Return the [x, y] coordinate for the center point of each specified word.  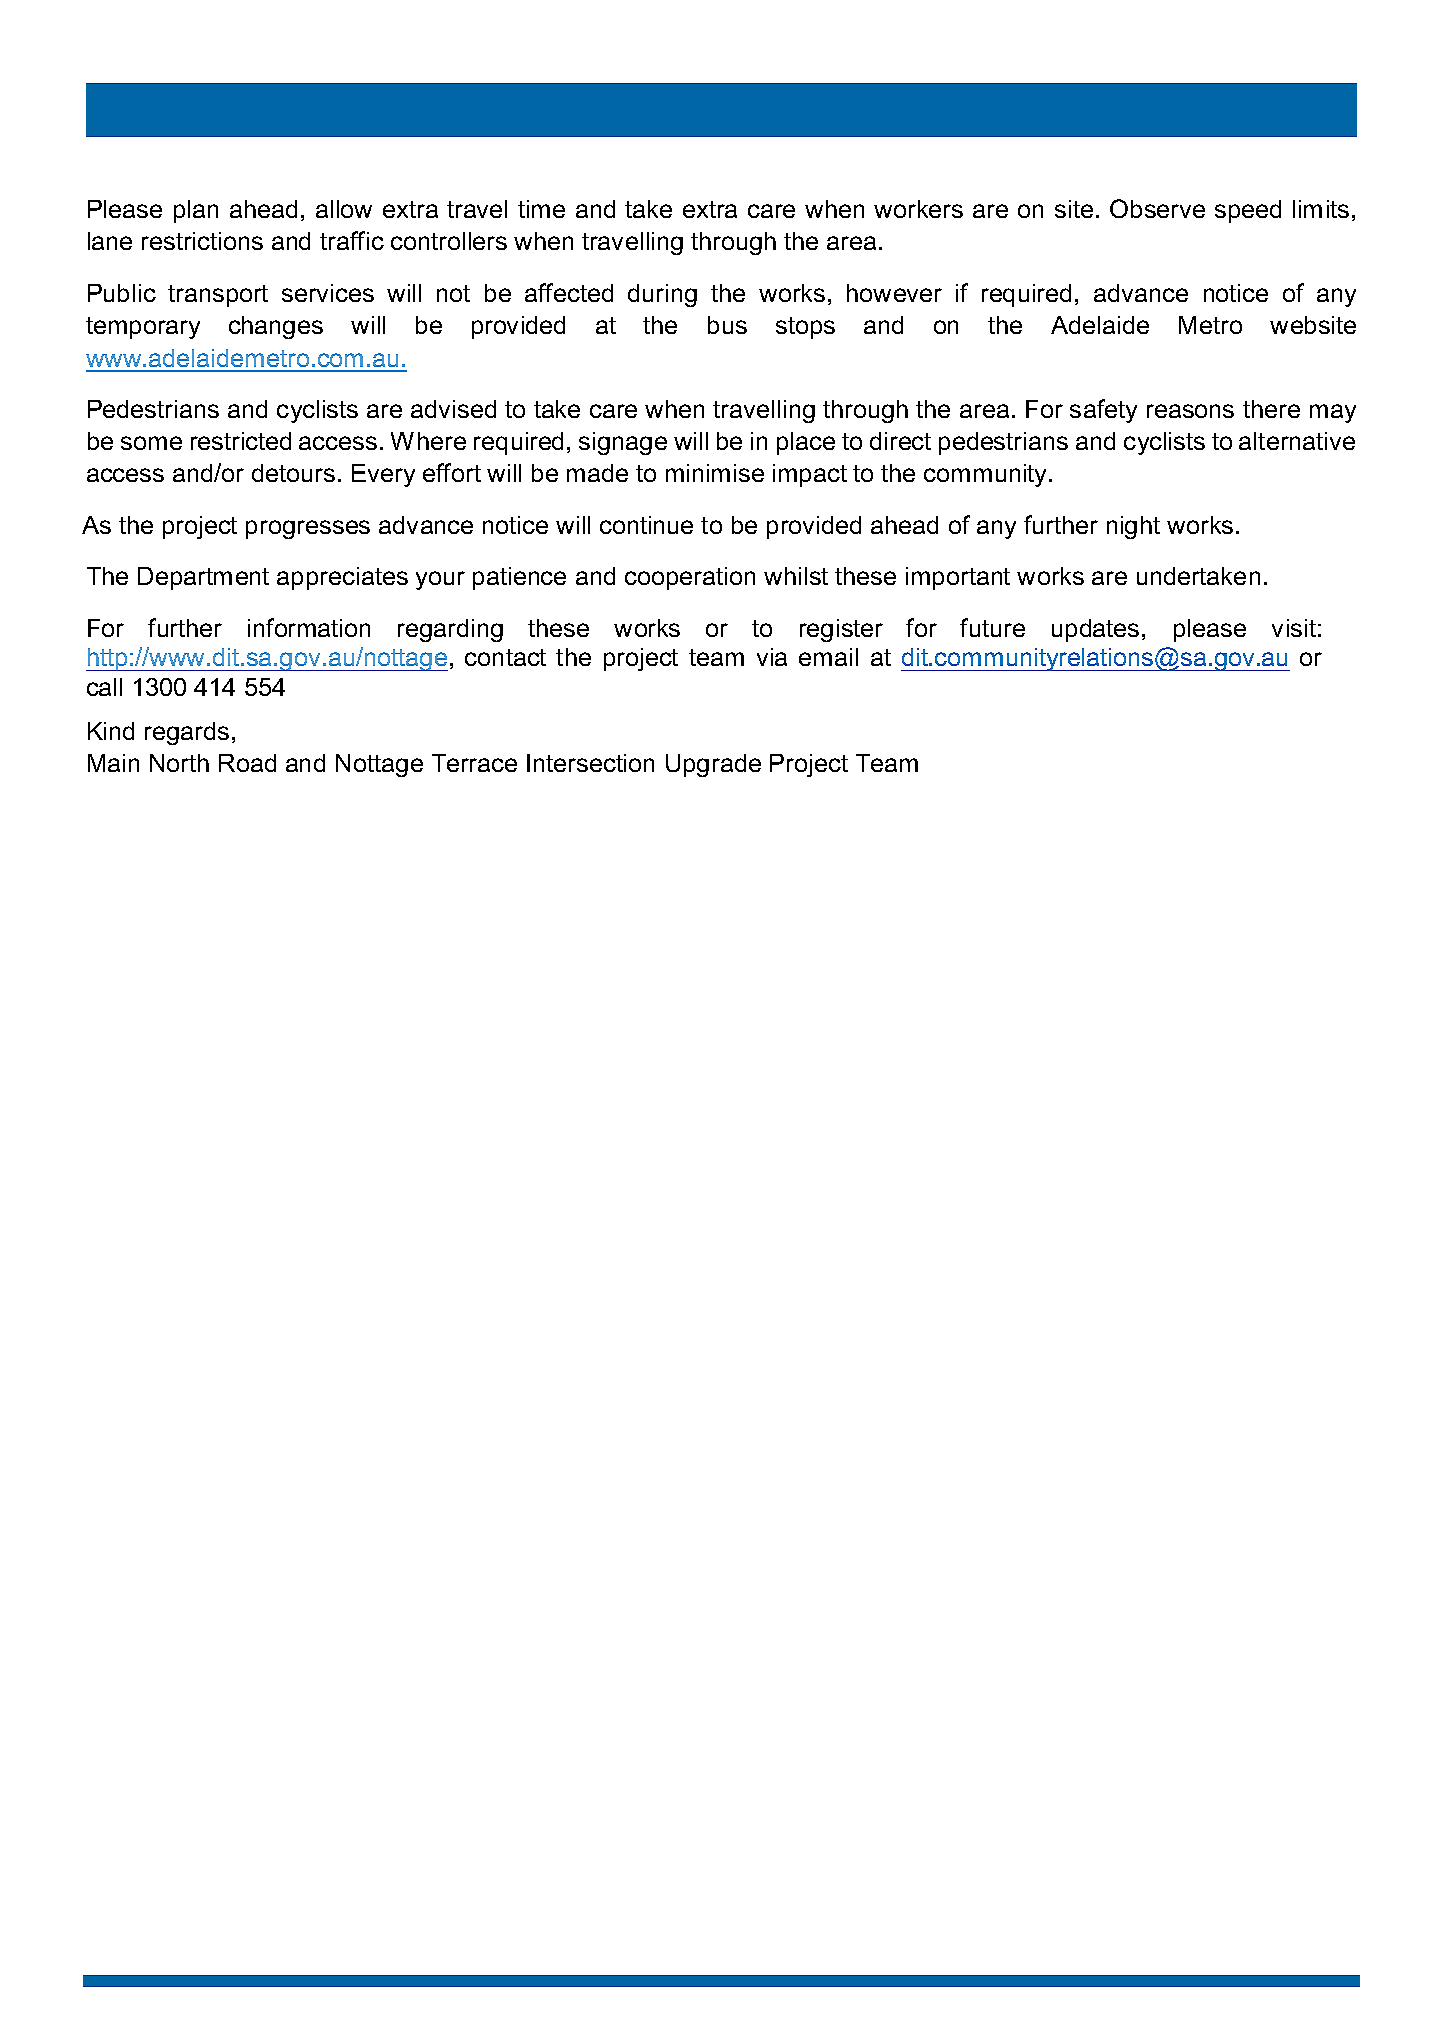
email [828, 657]
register [841, 630]
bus [727, 325]
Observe [1157, 208]
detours [293, 473]
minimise [715, 473]
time [541, 209]
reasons [1190, 411]
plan [196, 211]
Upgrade [713, 765]
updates [1095, 630]
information [309, 627]
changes [276, 327]
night [1133, 527]
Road [247, 763]
